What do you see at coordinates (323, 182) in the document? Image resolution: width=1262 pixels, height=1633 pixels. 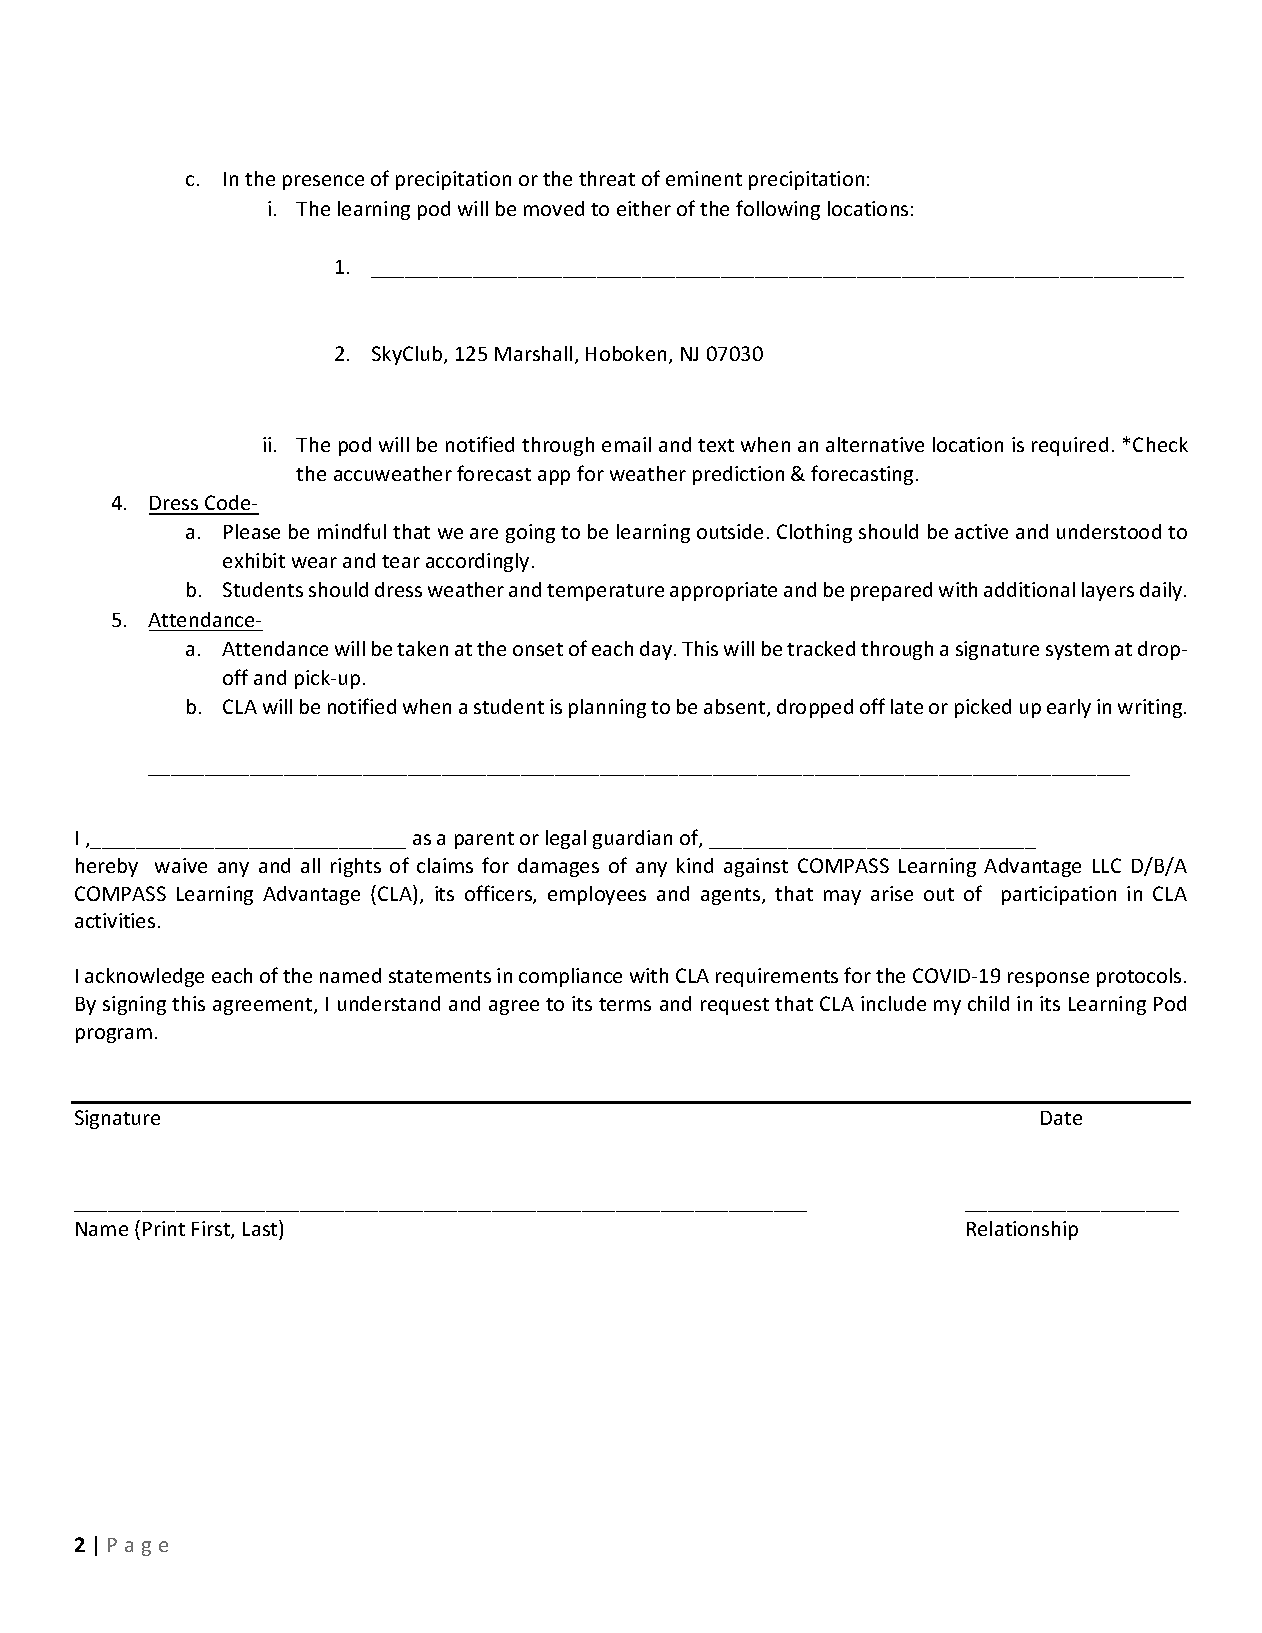 I see `presence` at bounding box center [323, 182].
